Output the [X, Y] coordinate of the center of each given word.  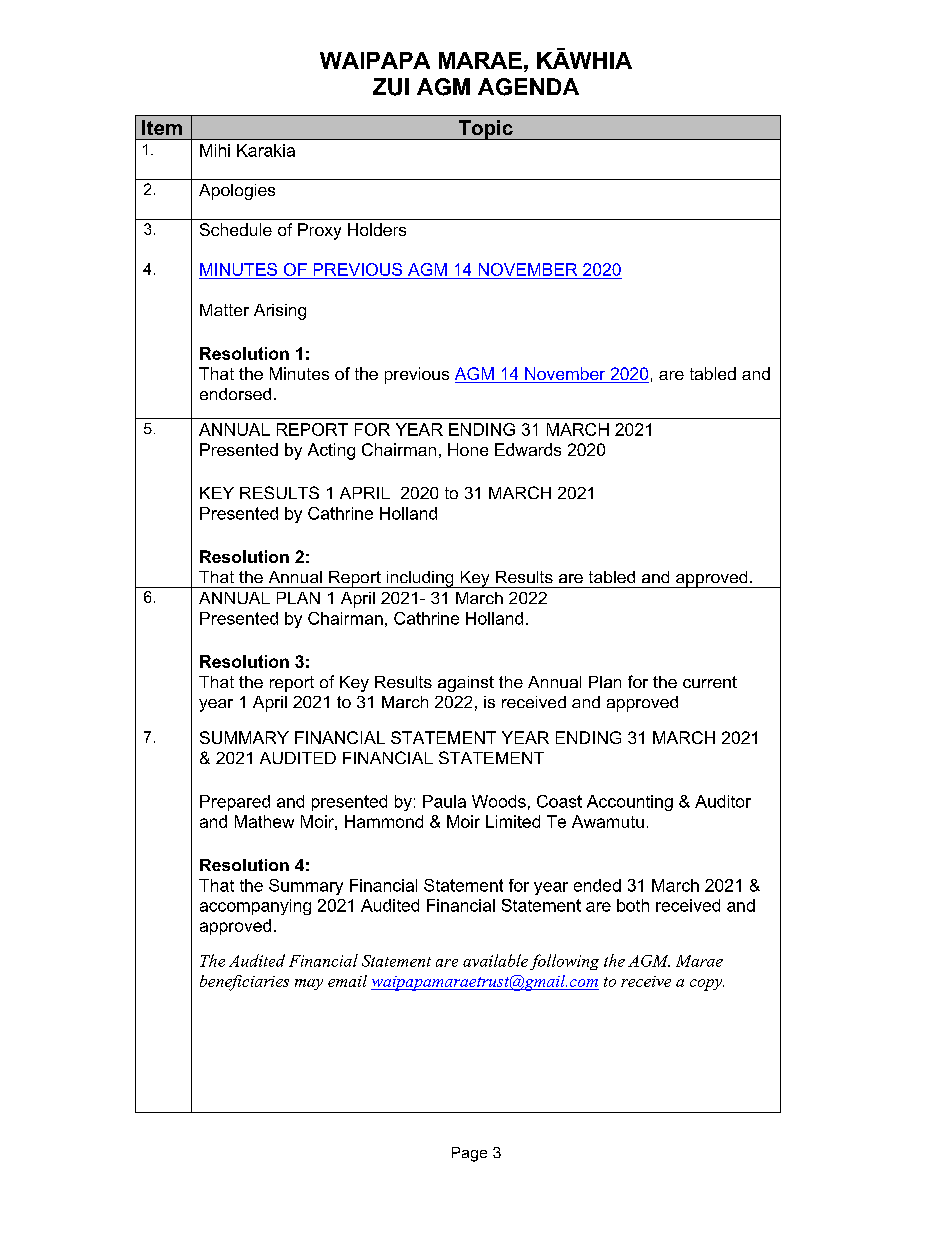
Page [469, 1154]
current [710, 682]
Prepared [235, 803]
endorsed [235, 394]
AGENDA [528, 87]
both [633, 905]
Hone [468, 449]
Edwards [528, 449]
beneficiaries [244, 983]
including [420, 579]
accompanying [255, 907]
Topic [485, 130]
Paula [444, 801]
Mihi [215, 150]
